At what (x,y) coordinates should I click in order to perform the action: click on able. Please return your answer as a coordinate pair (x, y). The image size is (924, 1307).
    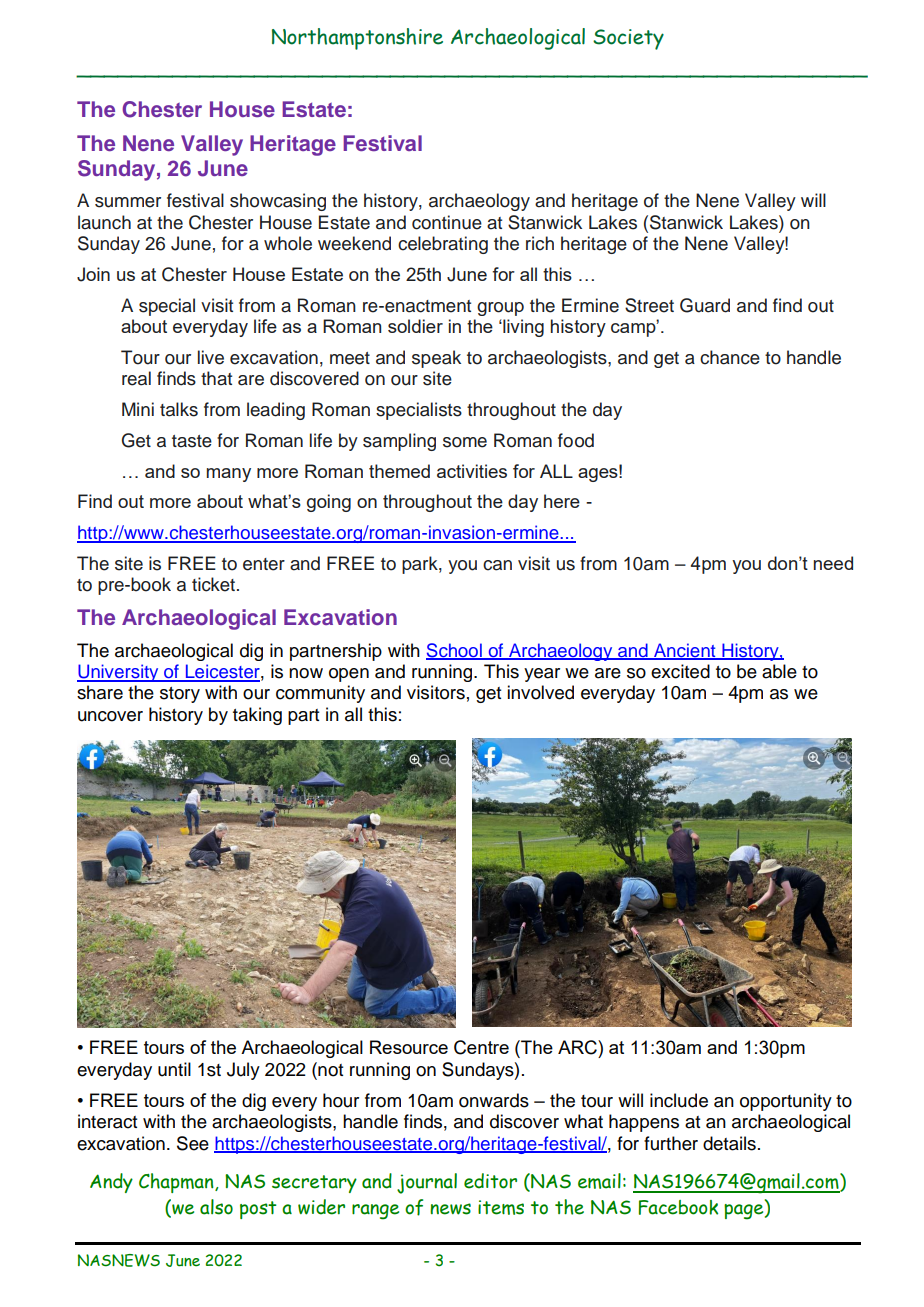
    Looking at the image, I should click on (779, 671).
